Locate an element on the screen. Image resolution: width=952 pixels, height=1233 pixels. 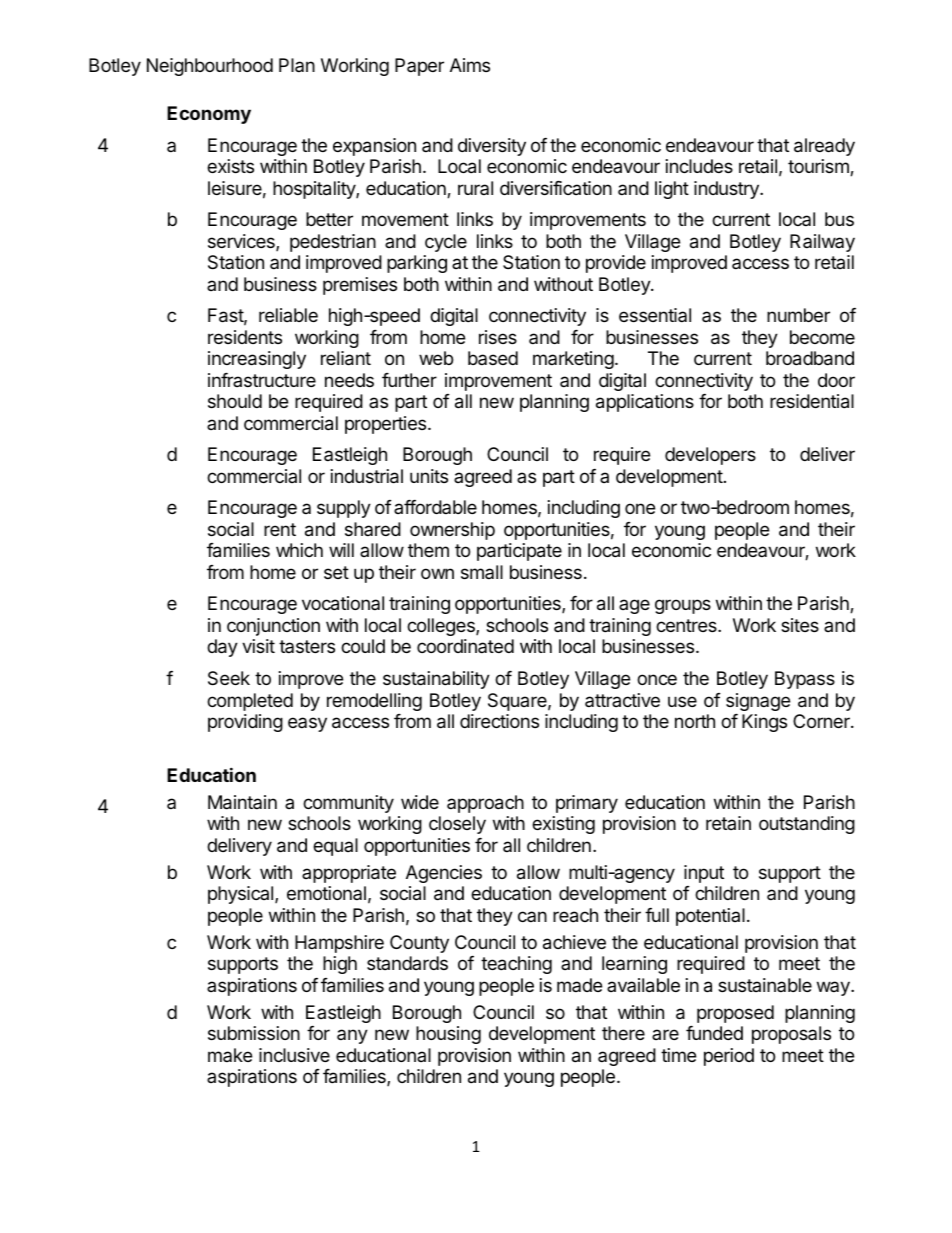
residential is located at coordinates (812, 401).
